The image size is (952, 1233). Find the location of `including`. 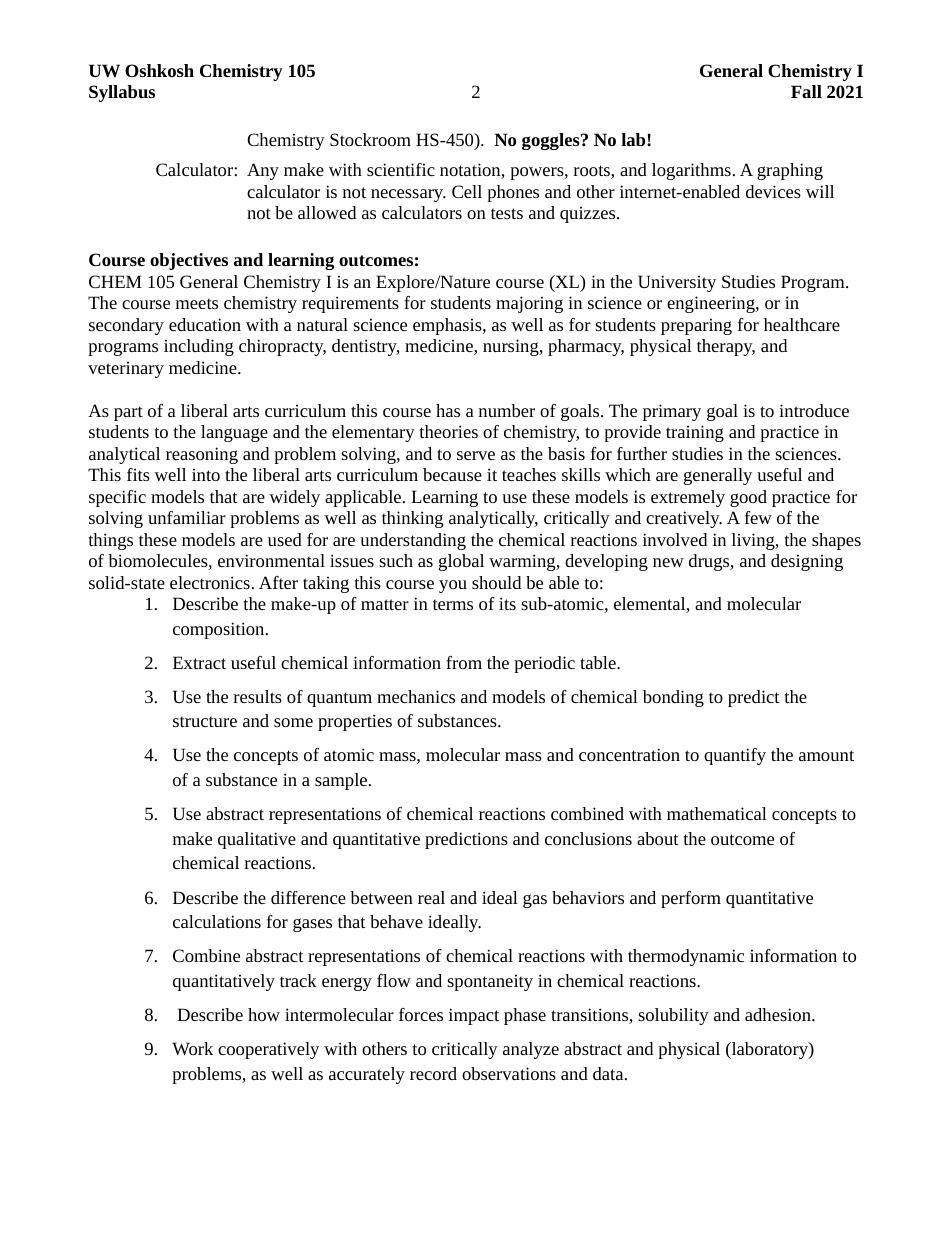

including is located at coordinates (199, 347).
